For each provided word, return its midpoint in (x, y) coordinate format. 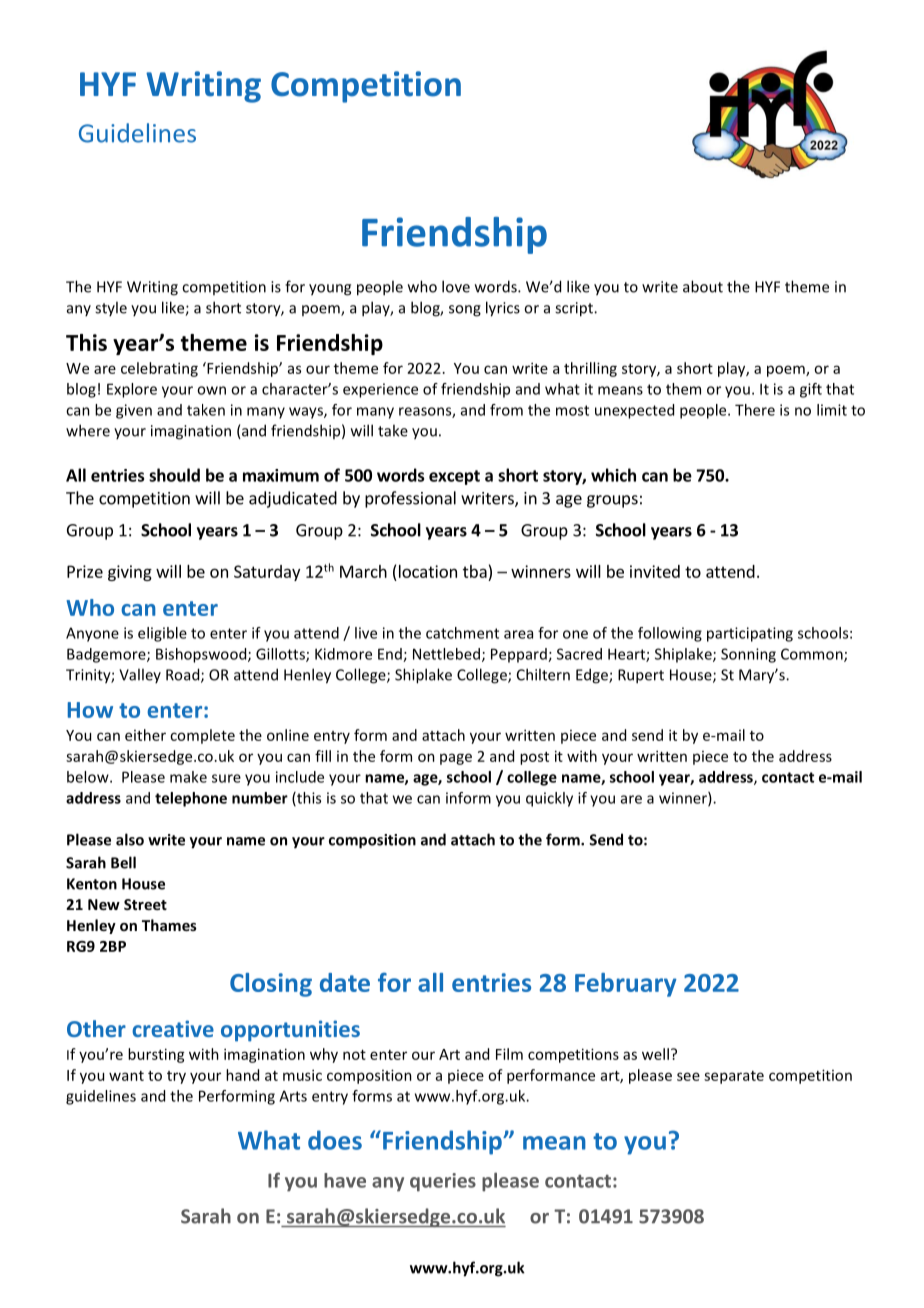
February (626, 985)
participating (750, 634)
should (174, 475)
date (345, 982)
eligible (162, 634)
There (755, 410)
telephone (191, 799)
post (534, 758)
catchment (462, 633)
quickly (549, 799)
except (454, 477)
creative (173, 1028)
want (126, 1076)
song (465, 311)
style (111, 308)
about (703, 286)
